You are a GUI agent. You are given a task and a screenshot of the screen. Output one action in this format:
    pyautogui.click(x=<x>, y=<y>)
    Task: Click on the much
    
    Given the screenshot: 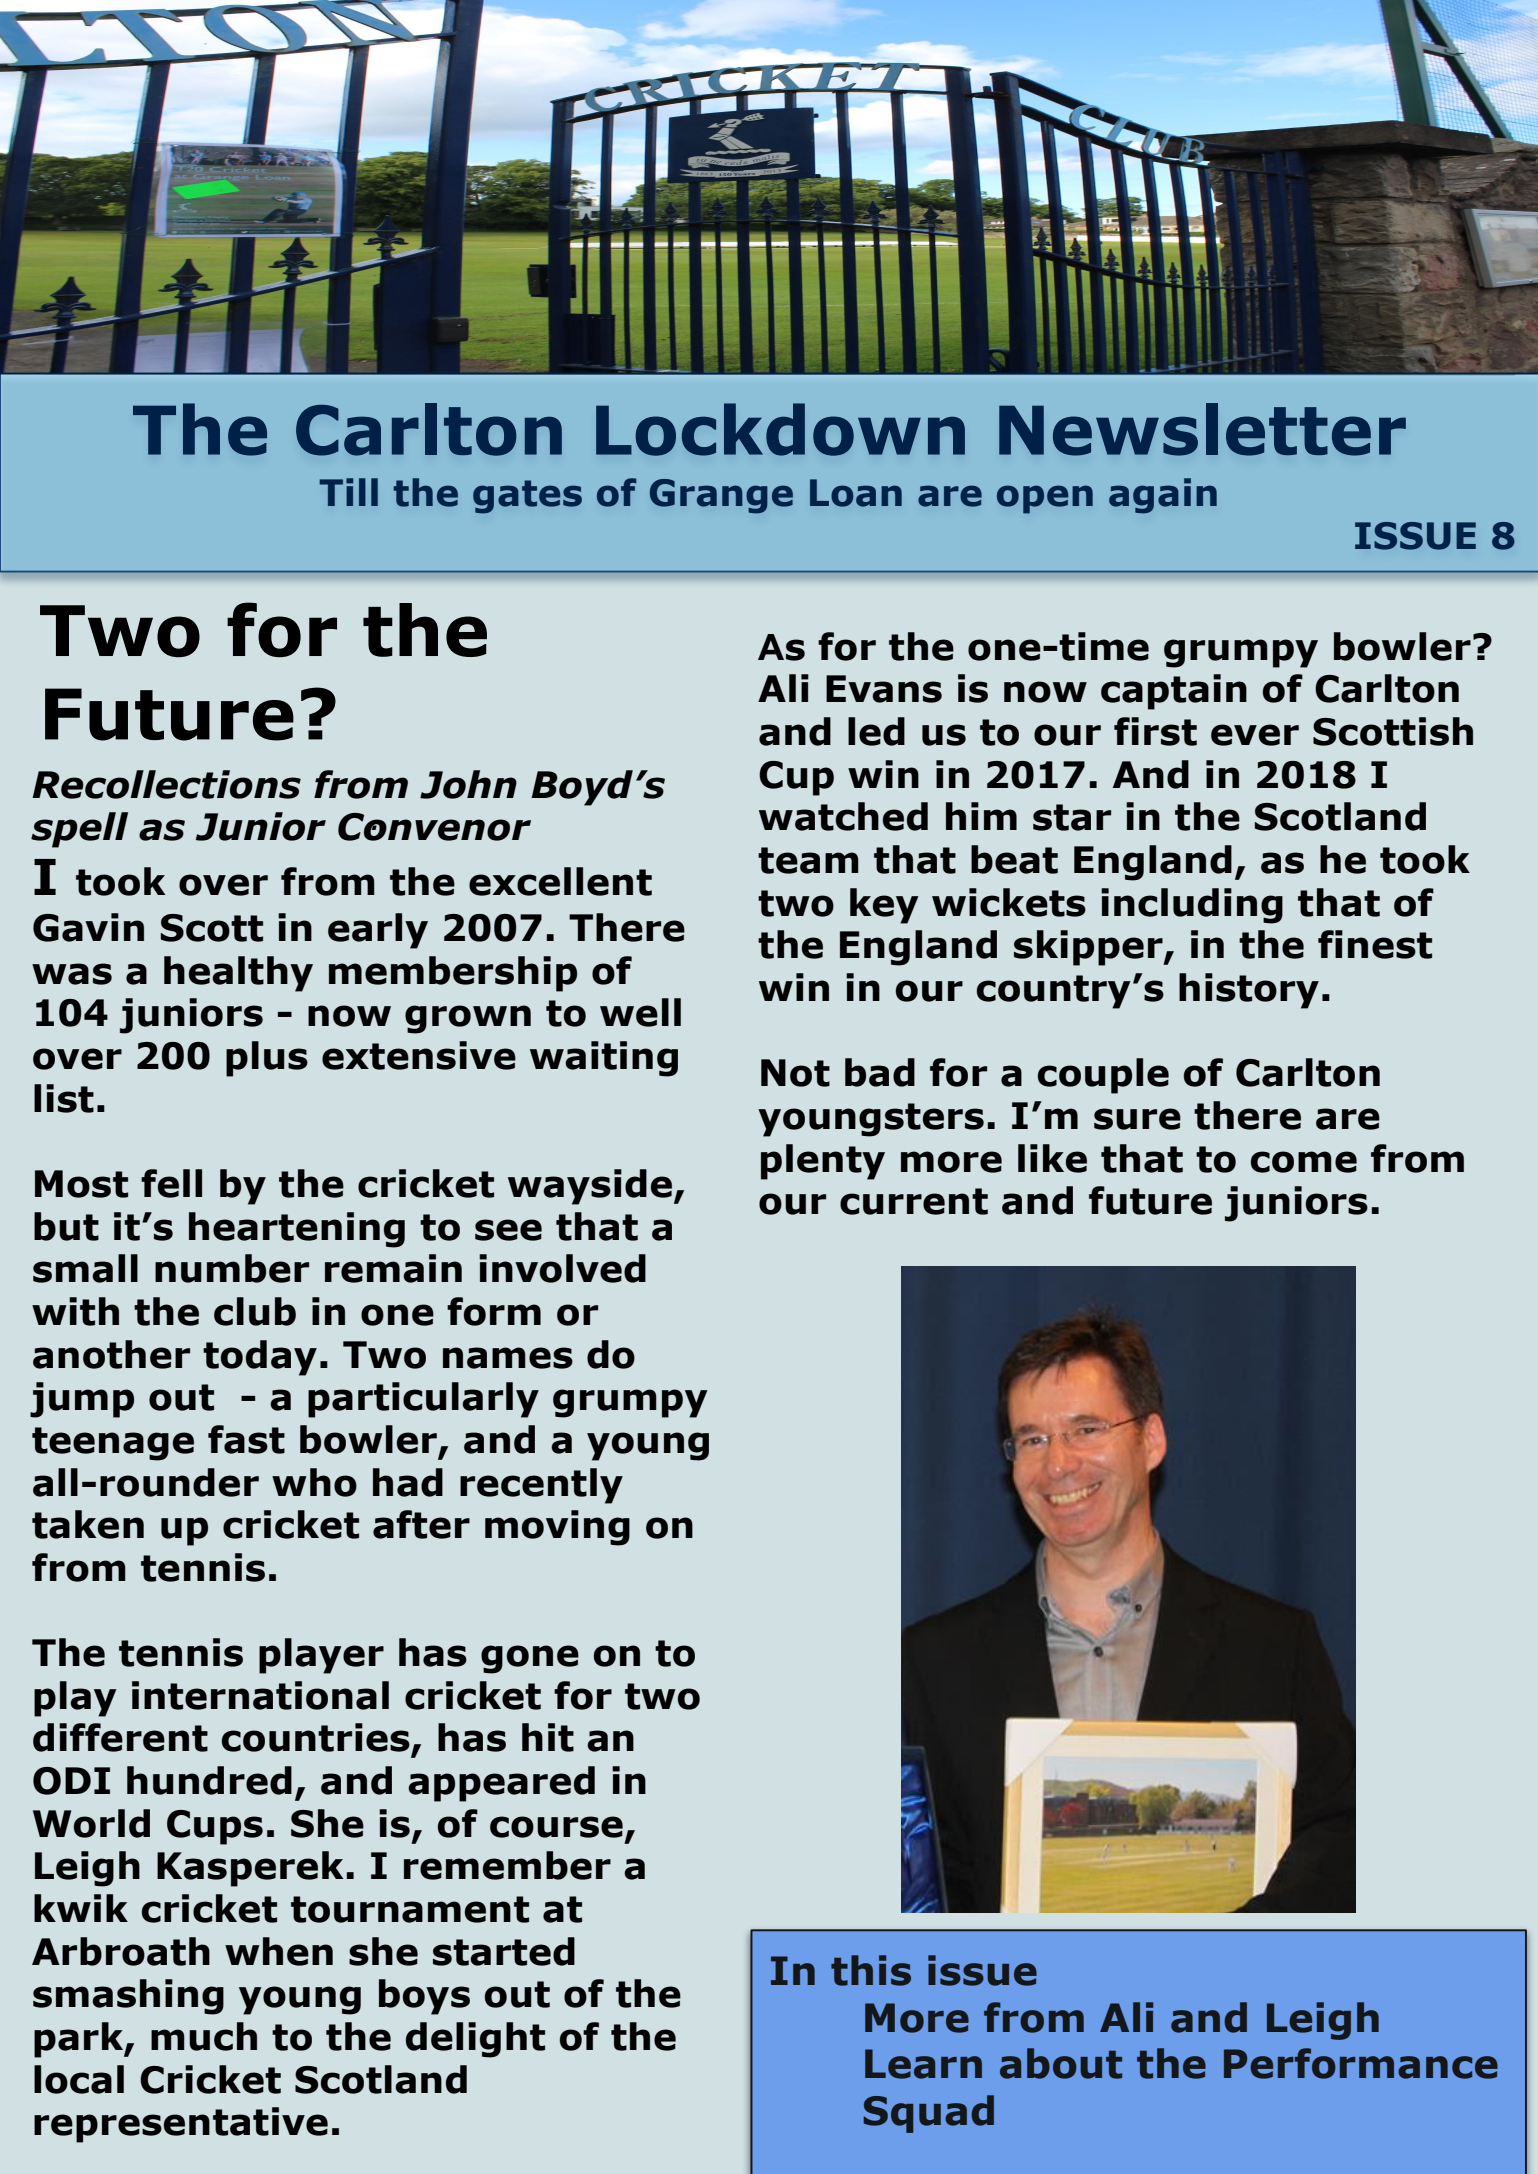 What is the action you would take?
    pyautogui.click(x=204, y=2036)
